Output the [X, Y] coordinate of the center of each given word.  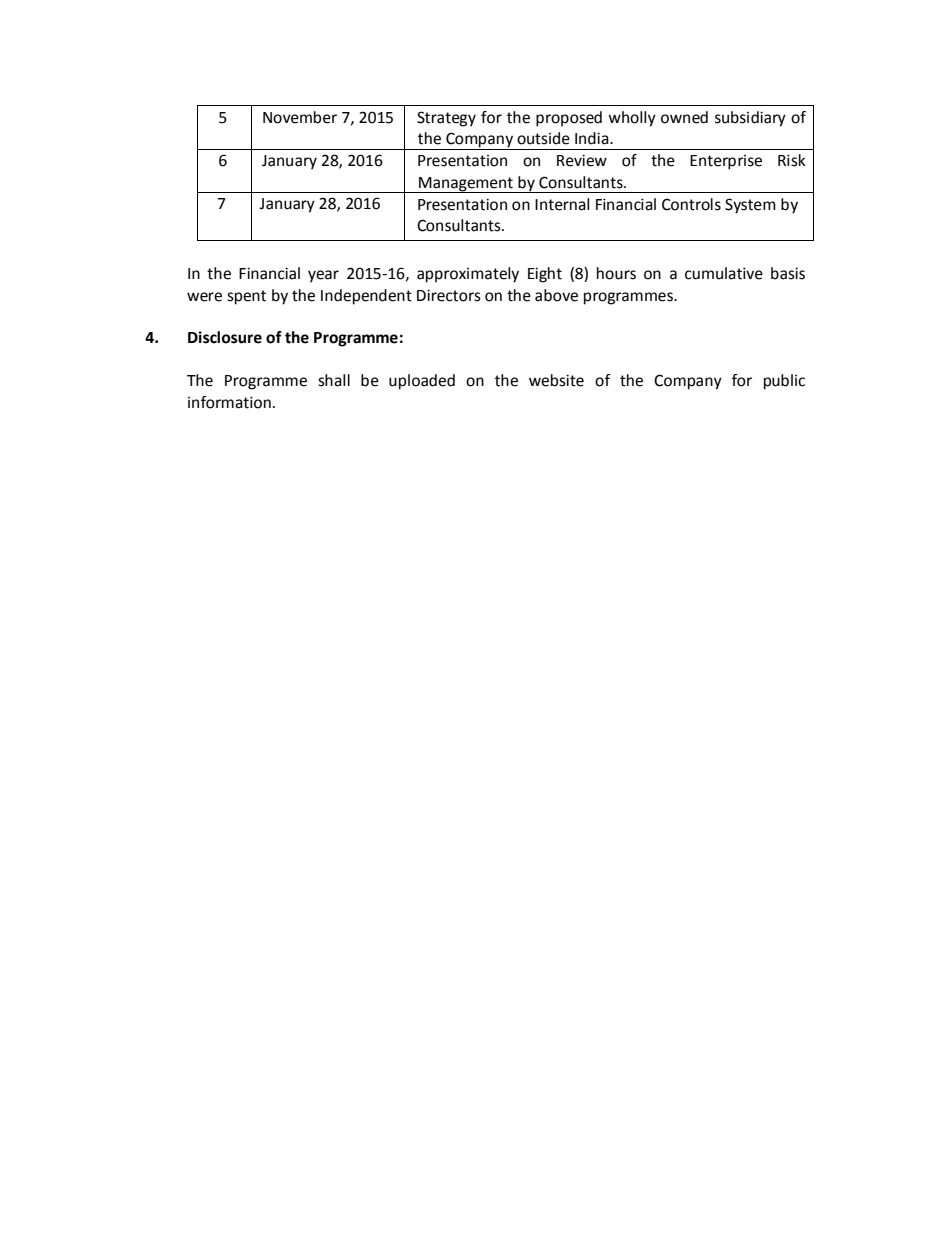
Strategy [446, 119]
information [229, 402]
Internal [562, 204]
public [784, 382]
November [300, 117]
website [556, 380]
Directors [449, 295]
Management [466, 185]
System [750, 206]
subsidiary [750, 119]
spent [246, 297]
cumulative [724, 273]
